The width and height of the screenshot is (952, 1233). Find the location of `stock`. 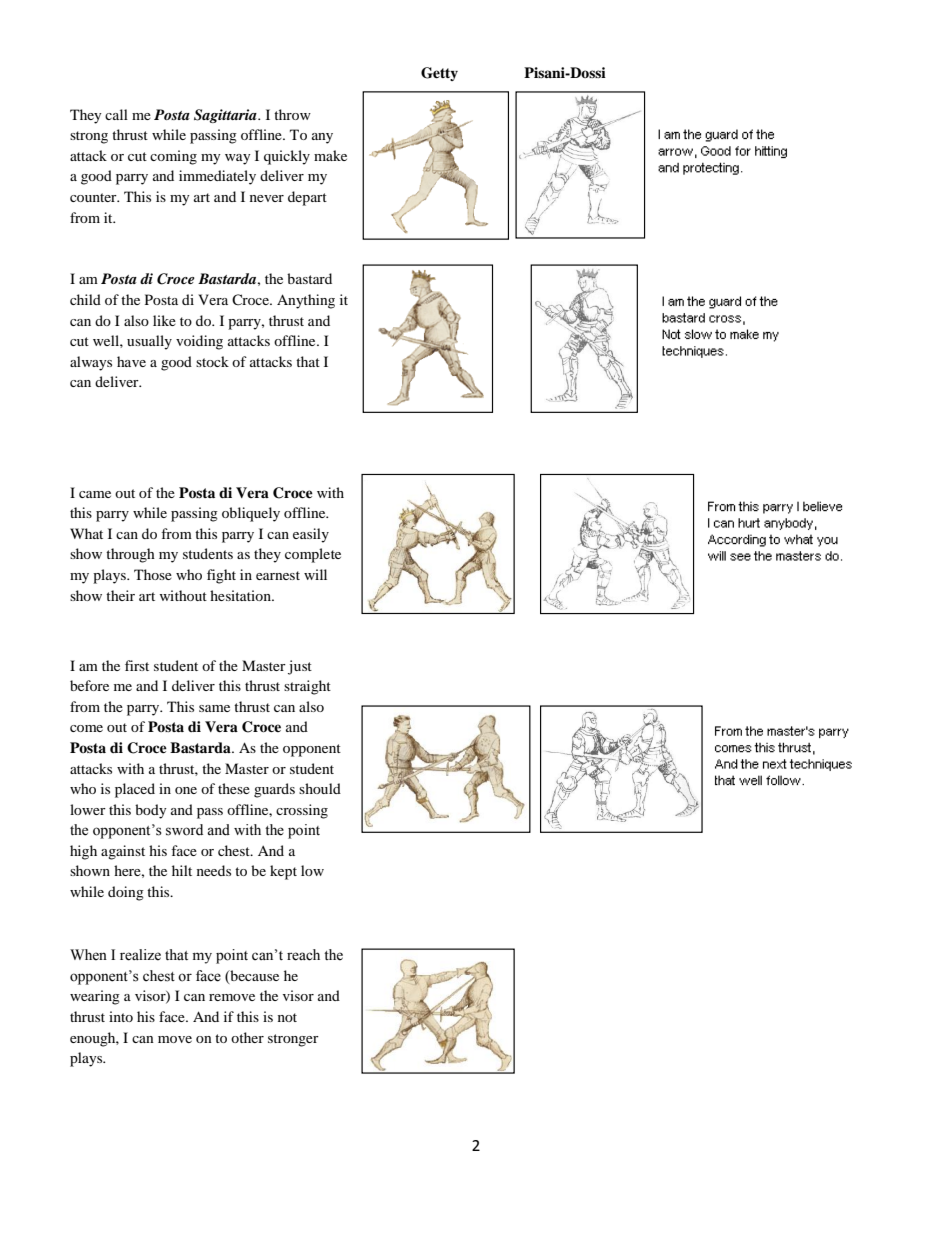

stock is located at coordinates (212, 361).
